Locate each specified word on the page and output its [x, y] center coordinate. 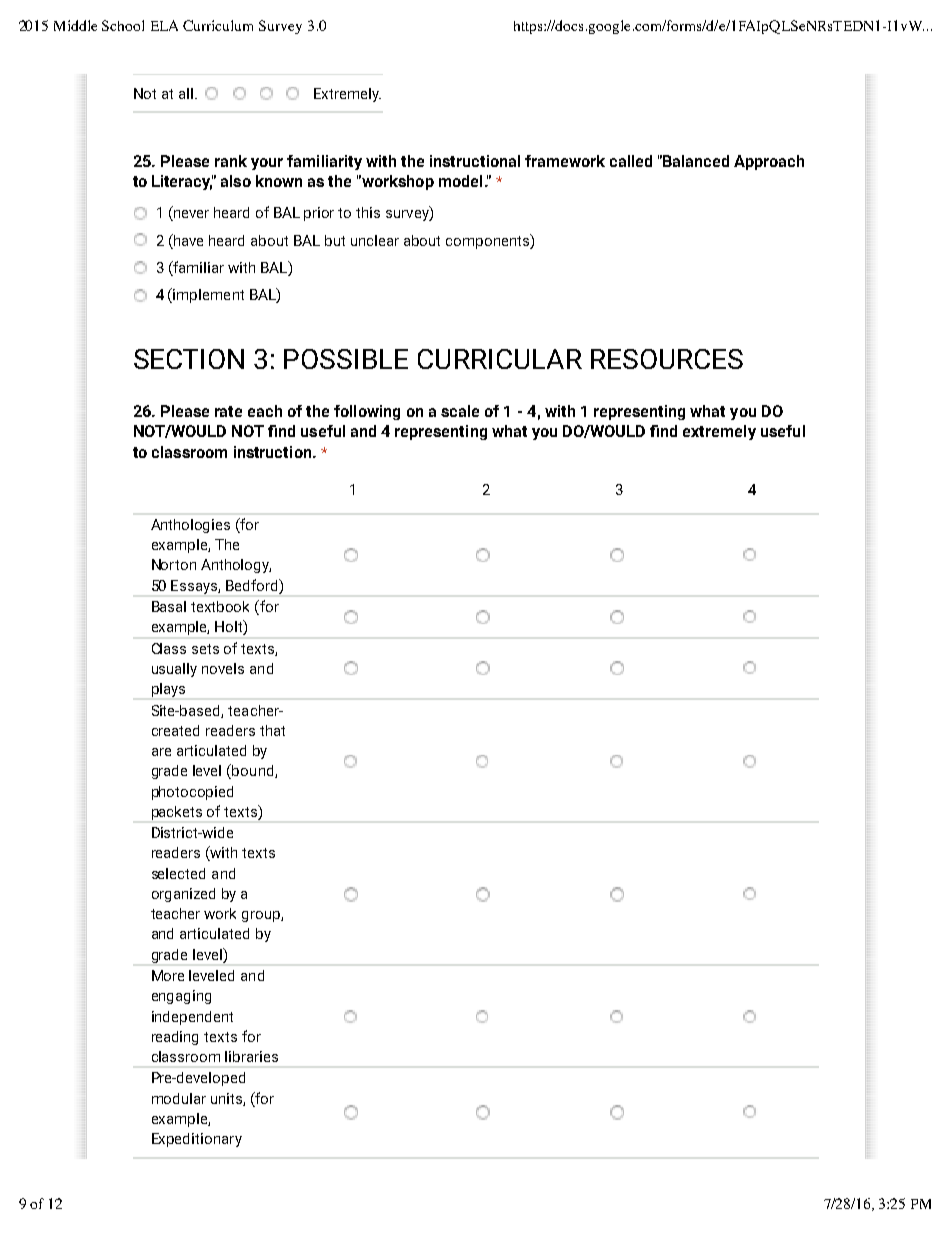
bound [254, 771]
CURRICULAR [500, 359]
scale [460, 411]
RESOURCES [667, 359]
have [187, 240]
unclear [375, 240]
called [631, 161]
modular [179, 1098]
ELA [164, 25]
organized [183, 895]
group [262, 916]
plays [168, 690]
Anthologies [190, 526]
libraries [251, 1056]
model [460, 181]
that [272, 730]
